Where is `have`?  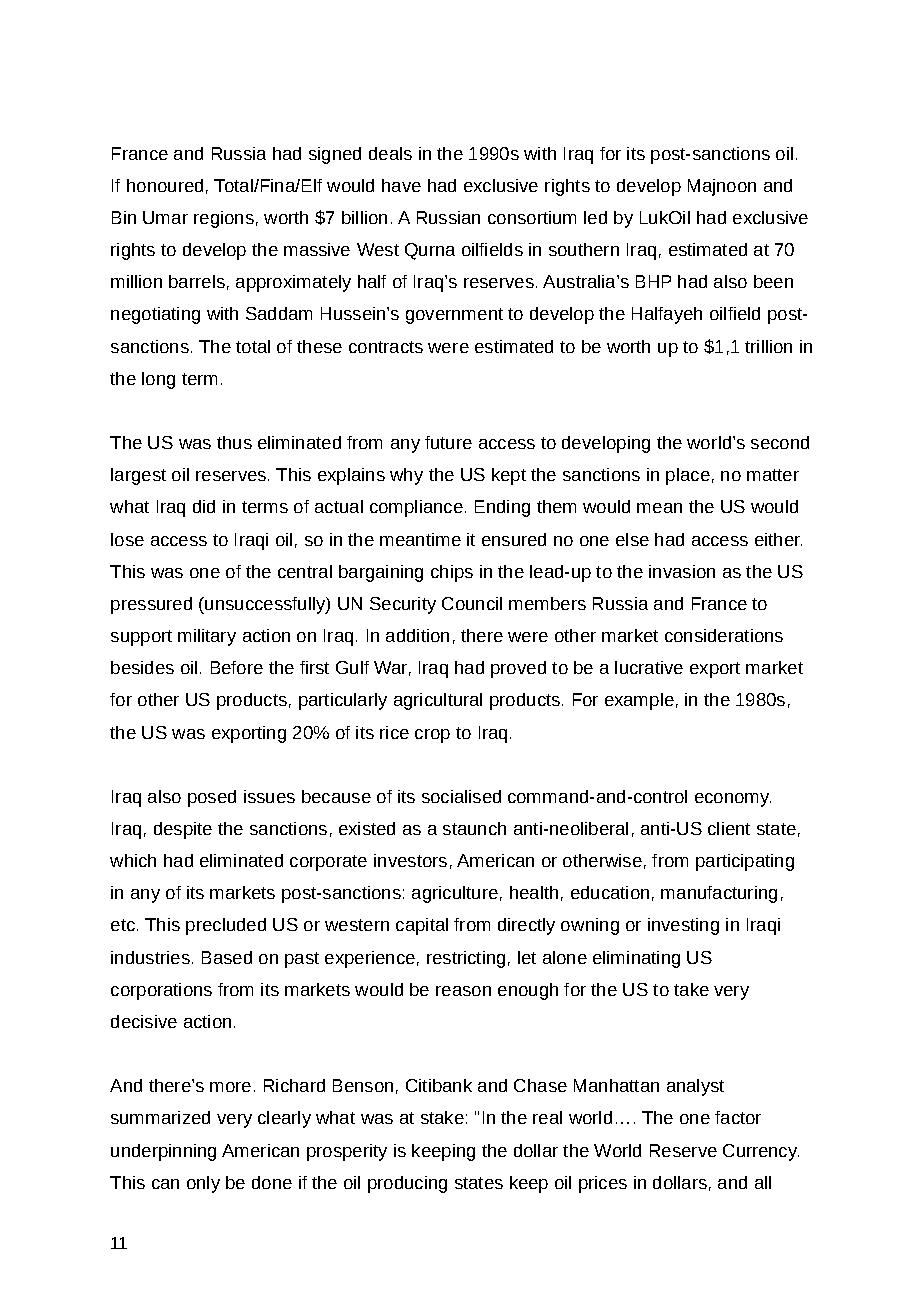 have is located at coordinates (401, 185).
